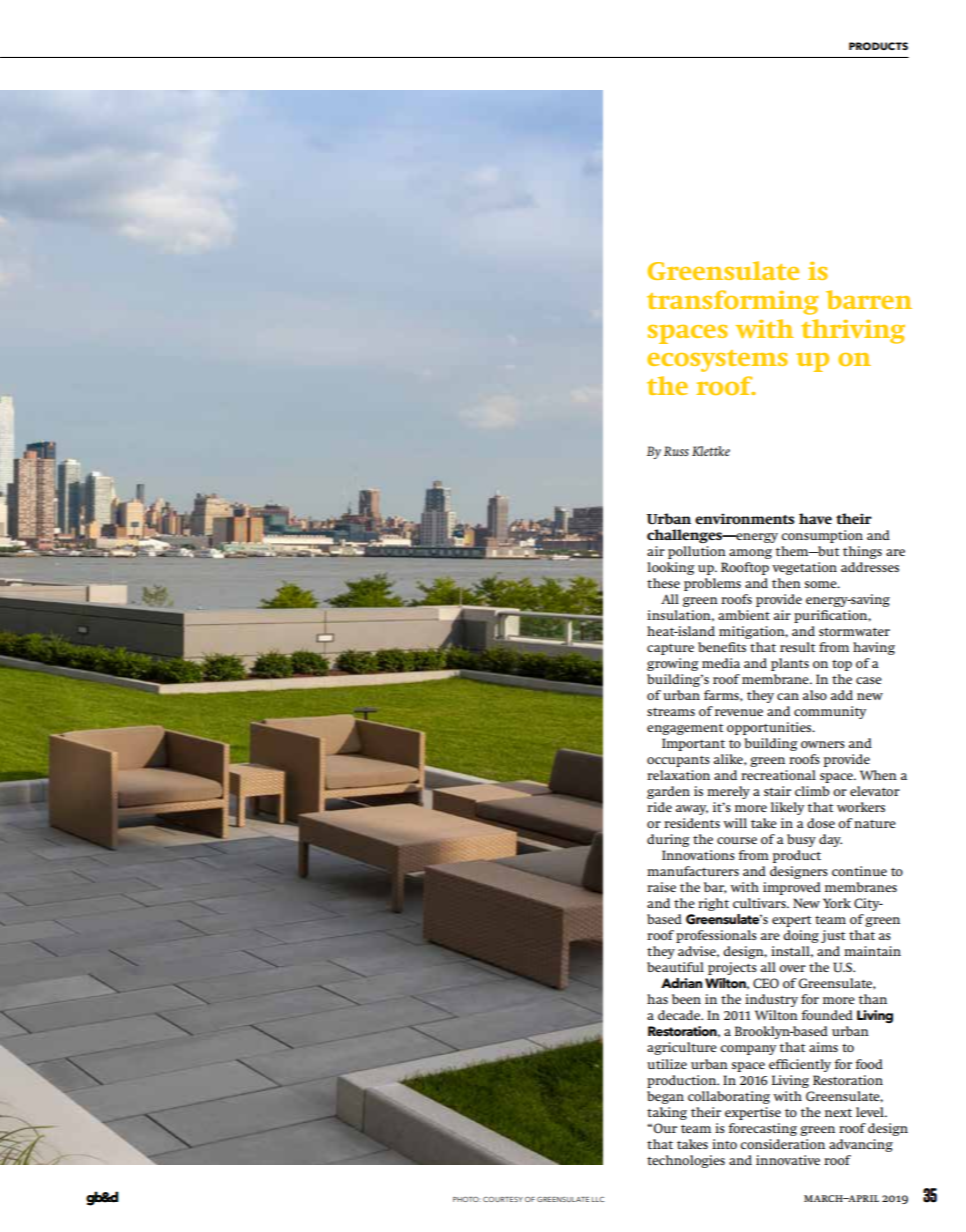 The image size is (966, 1232). Describe the element at coordinates (503, 1199) in the document. I see `COURTESY` at that location.
